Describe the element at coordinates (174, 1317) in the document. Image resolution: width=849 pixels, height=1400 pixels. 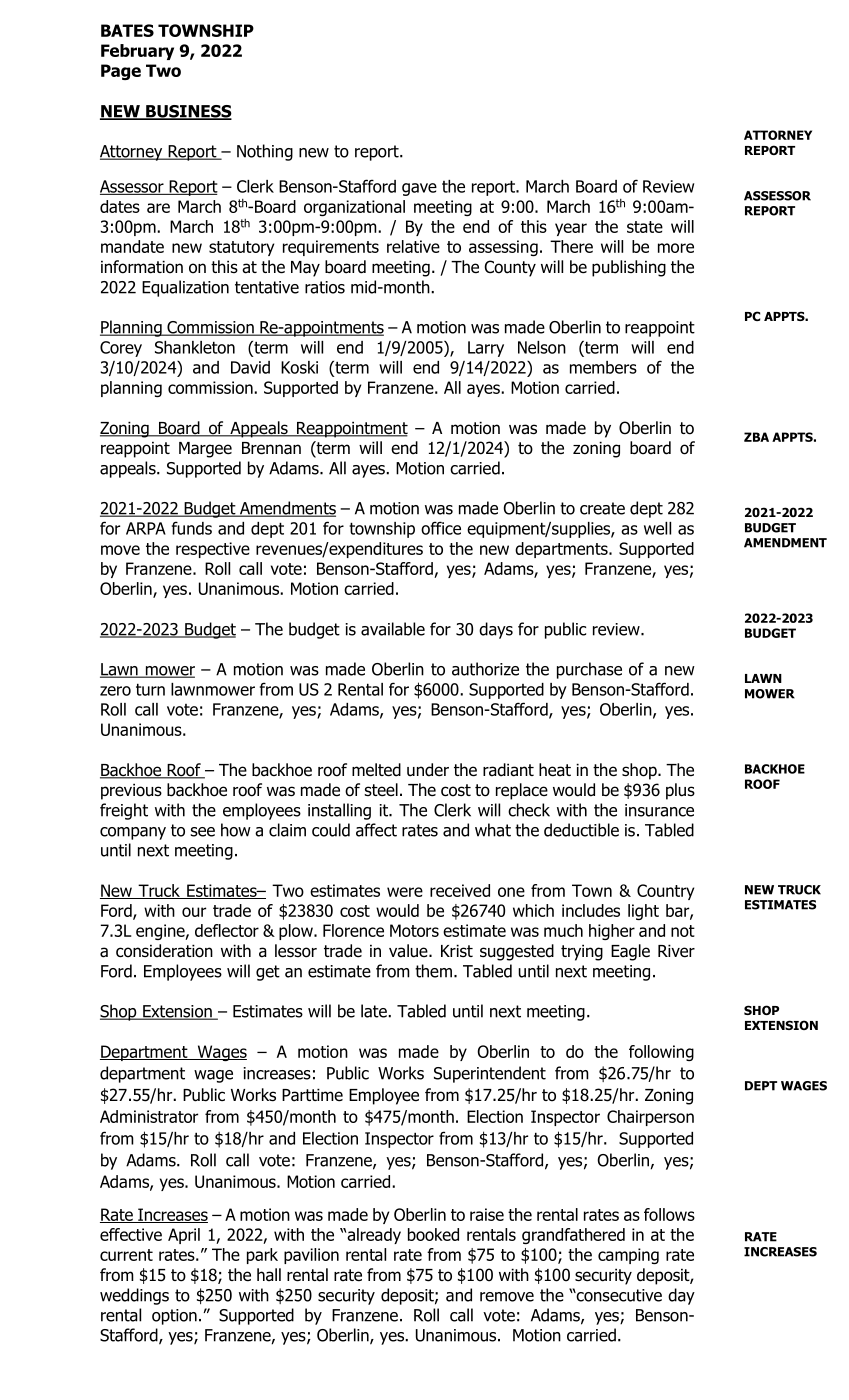
I see `option` at that location.
